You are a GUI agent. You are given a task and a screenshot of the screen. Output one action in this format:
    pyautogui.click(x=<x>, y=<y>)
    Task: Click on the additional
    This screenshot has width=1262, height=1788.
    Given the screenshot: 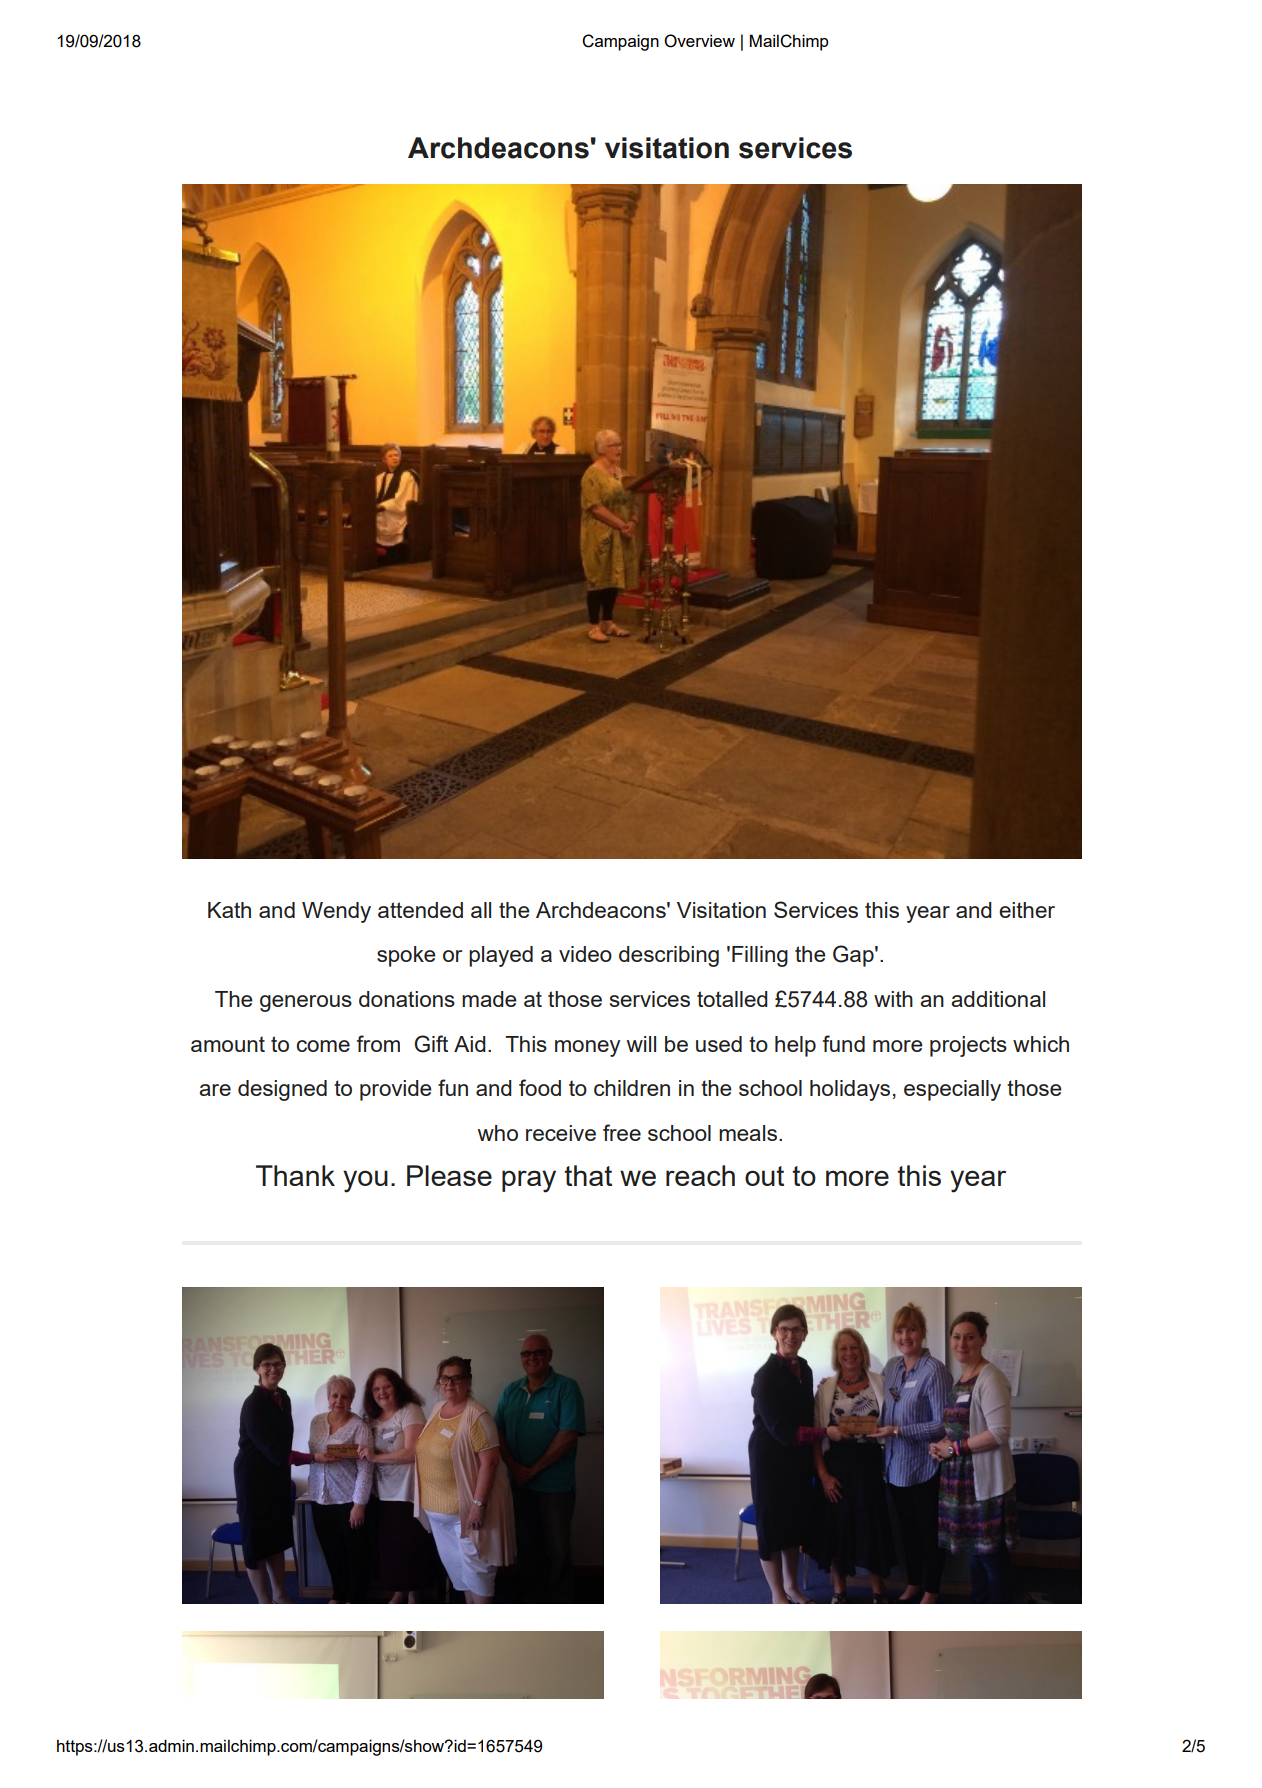 What is the action you would take?
    pyautogui.click(x=998, y=999)
